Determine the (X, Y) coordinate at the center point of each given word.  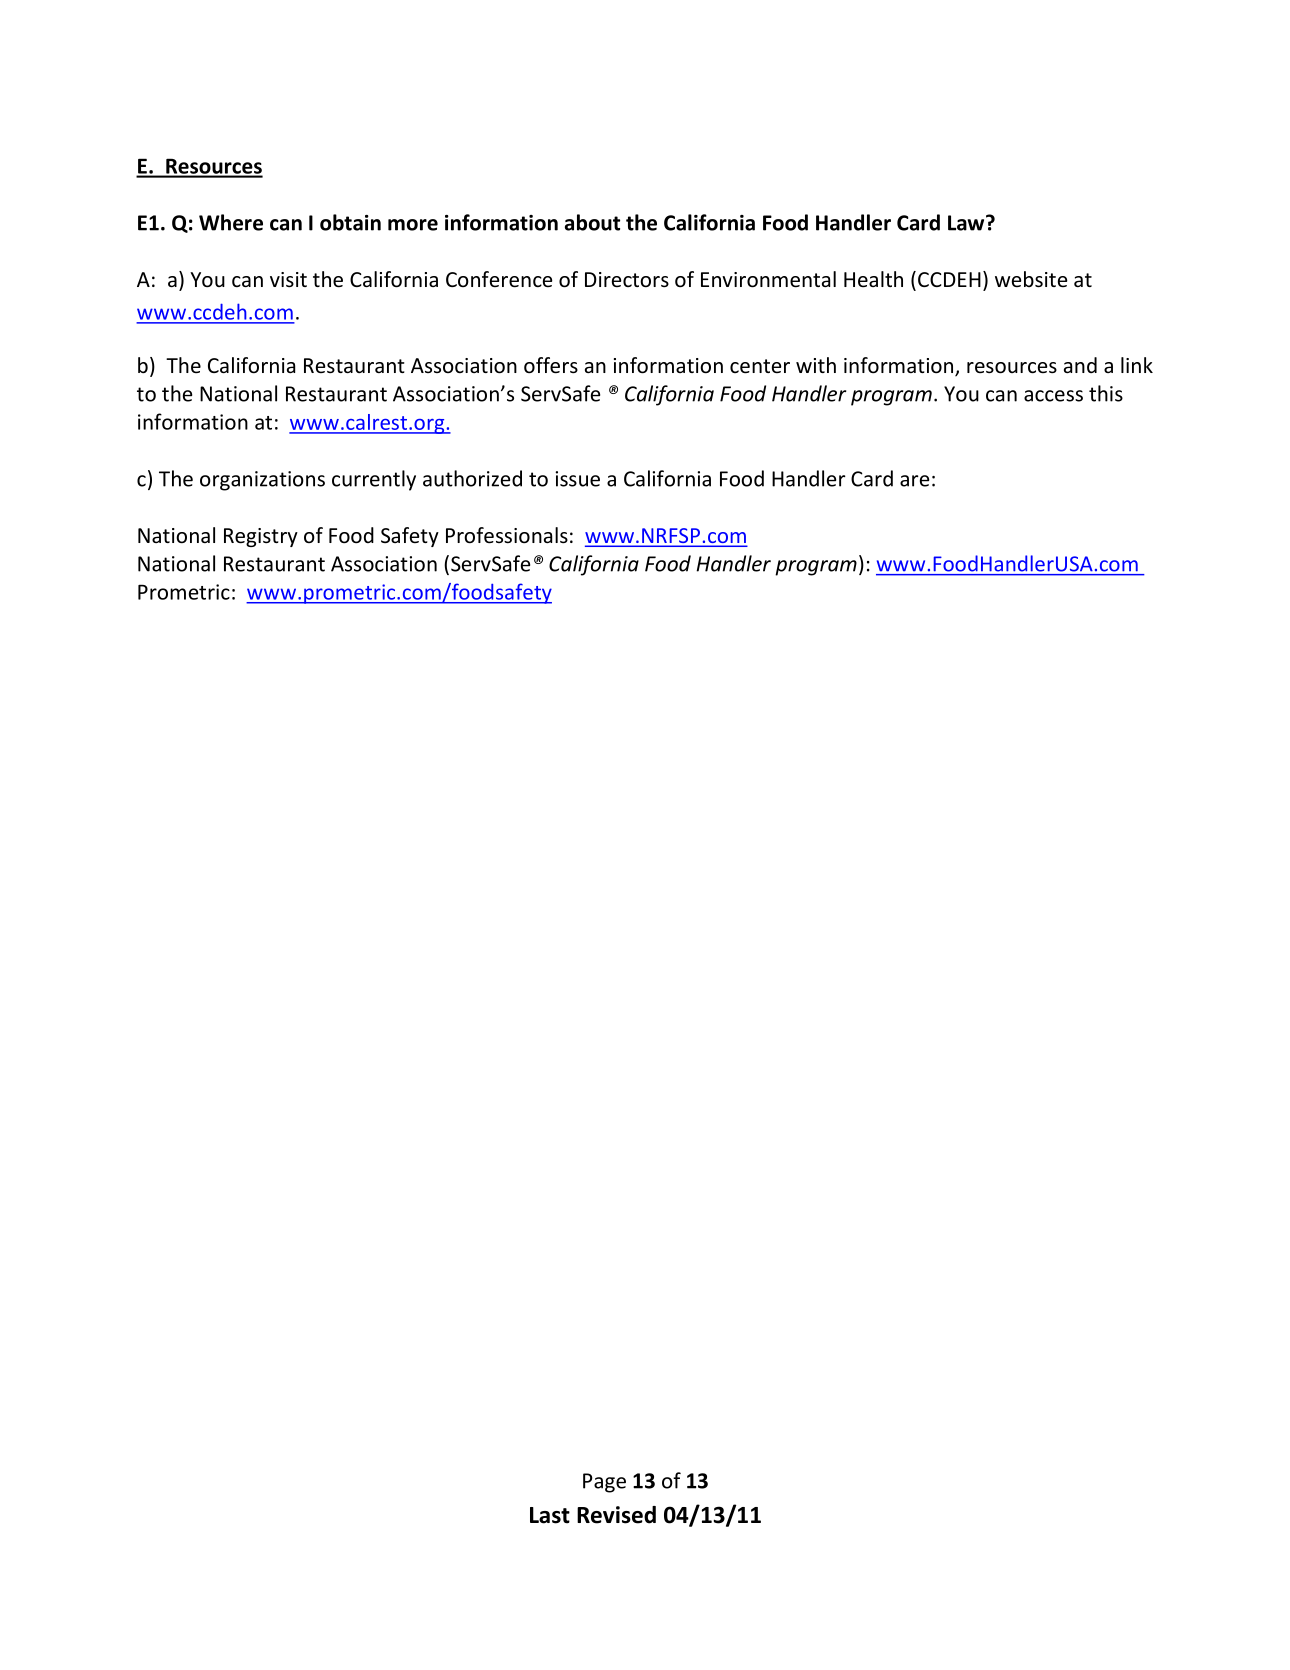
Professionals (507, 535)
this (1106, 393)
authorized (472, 478)
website (1031, 279)
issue (577, 479)
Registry (261, 537)
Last (550, 1515)
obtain (350, 222)
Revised (616, 1515)
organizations (262, 481)
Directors (627, 280)
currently (374, 480)
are (914, 481)
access (1053, 396)
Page (604, 1483)
